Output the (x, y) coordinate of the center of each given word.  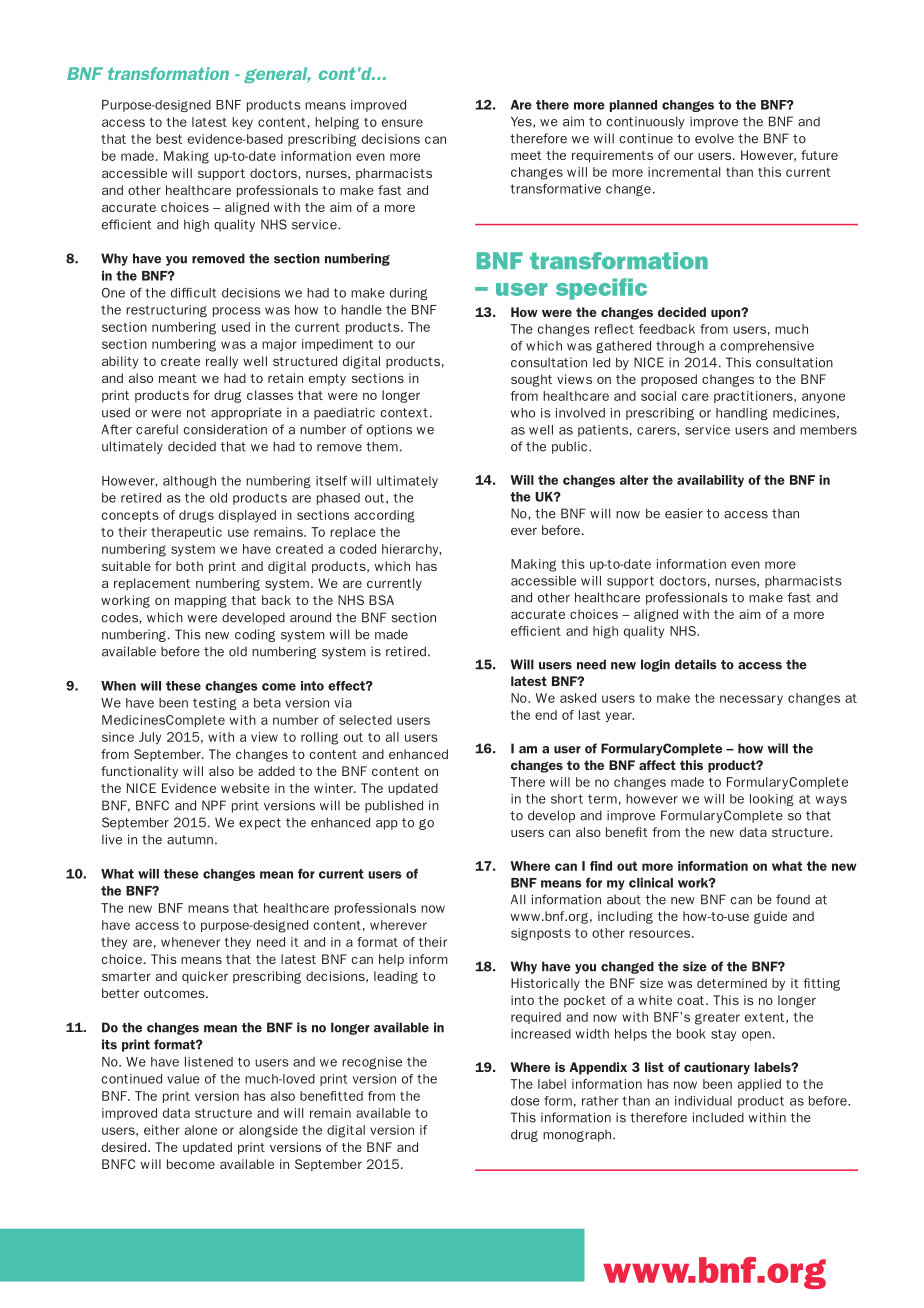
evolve (714, 138)
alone (201, 1130)
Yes (522, 122)
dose (525, 1101)
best (169, 139)
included (718, 1117)
